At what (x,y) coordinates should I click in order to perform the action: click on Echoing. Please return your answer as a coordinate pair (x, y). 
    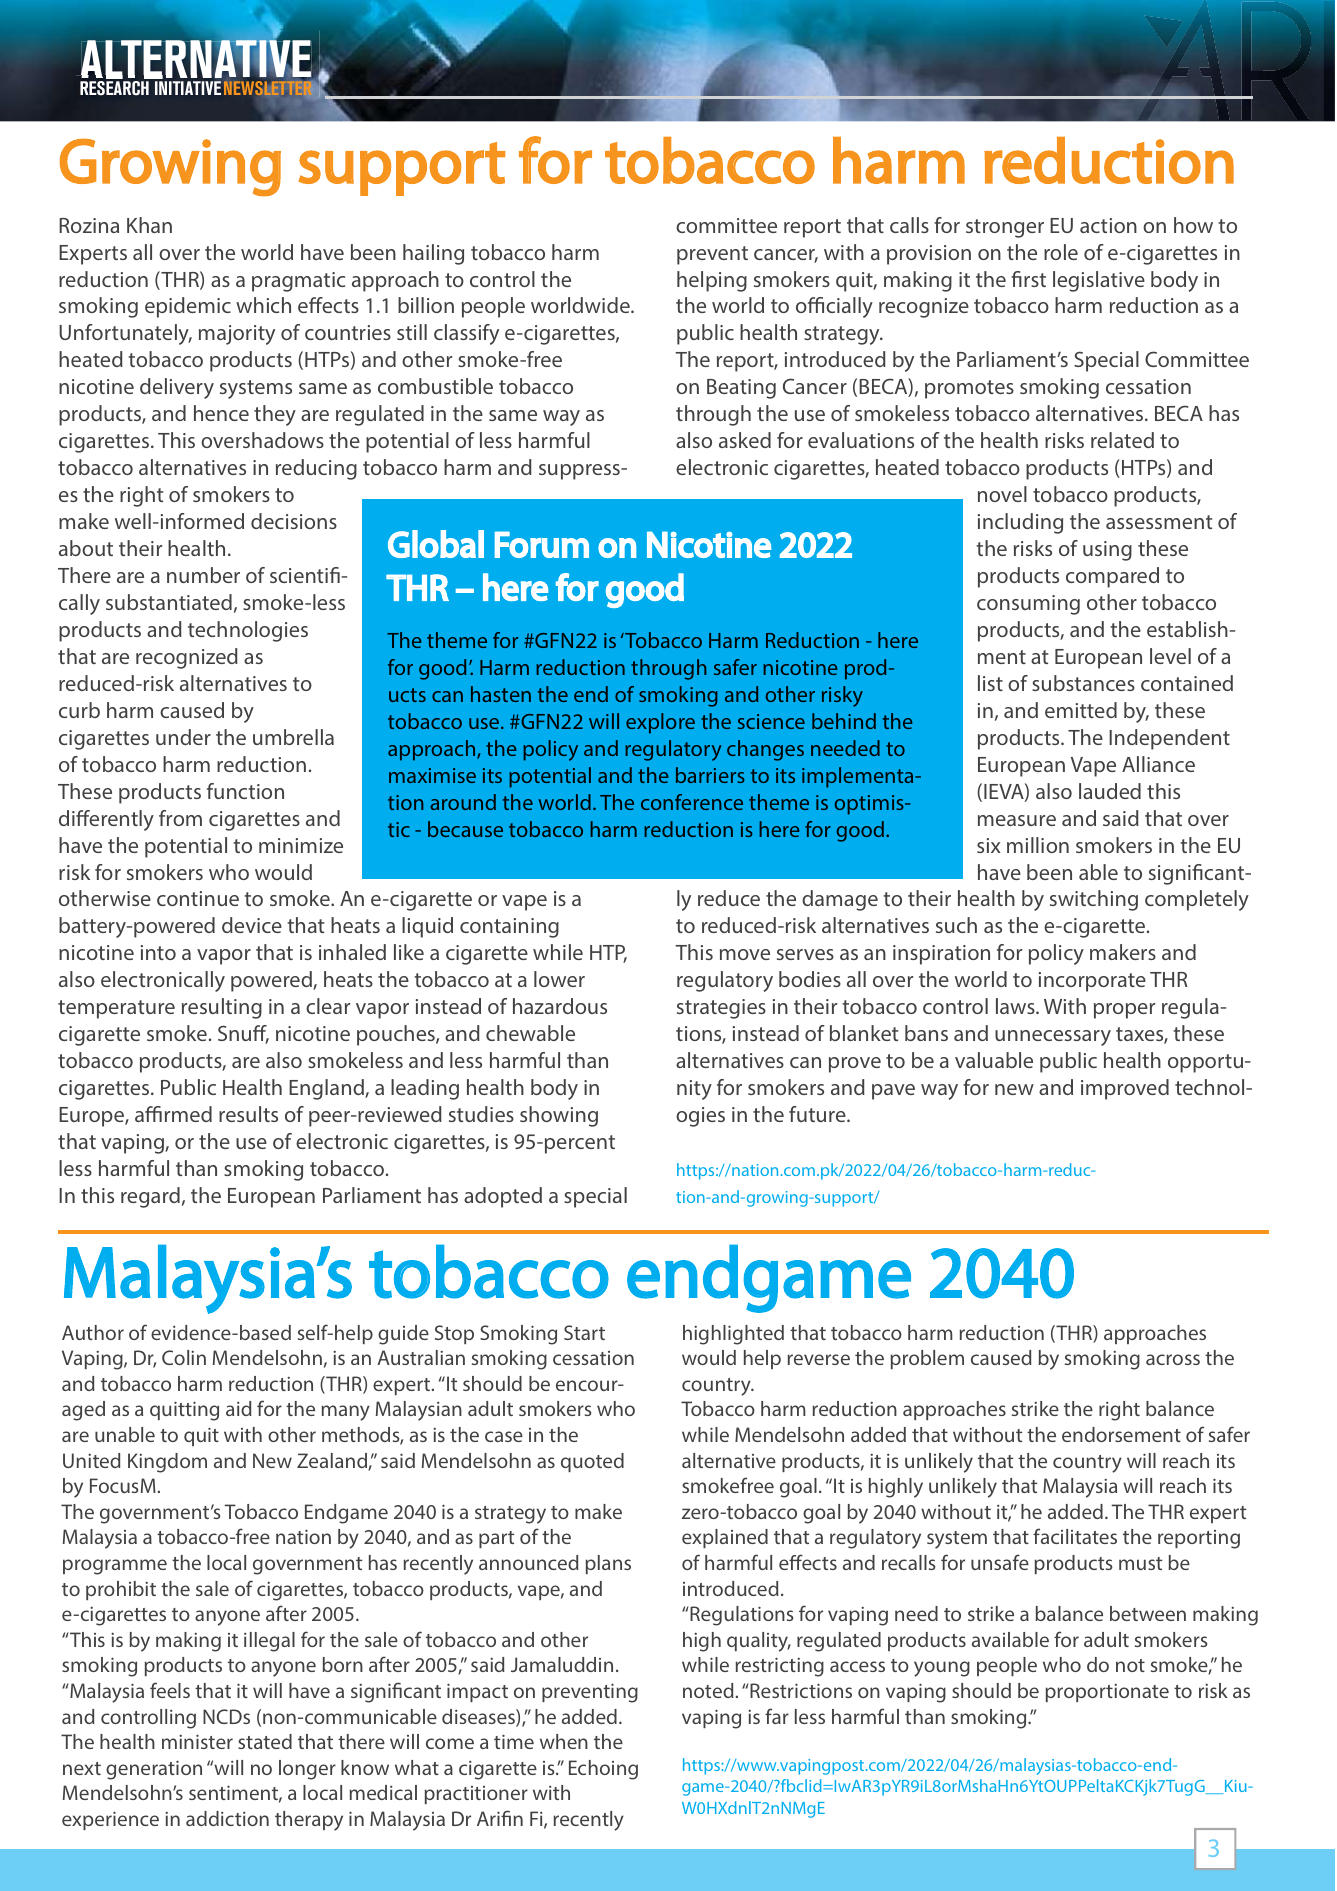
    Looking at the image, I should click on (603, 1770).
